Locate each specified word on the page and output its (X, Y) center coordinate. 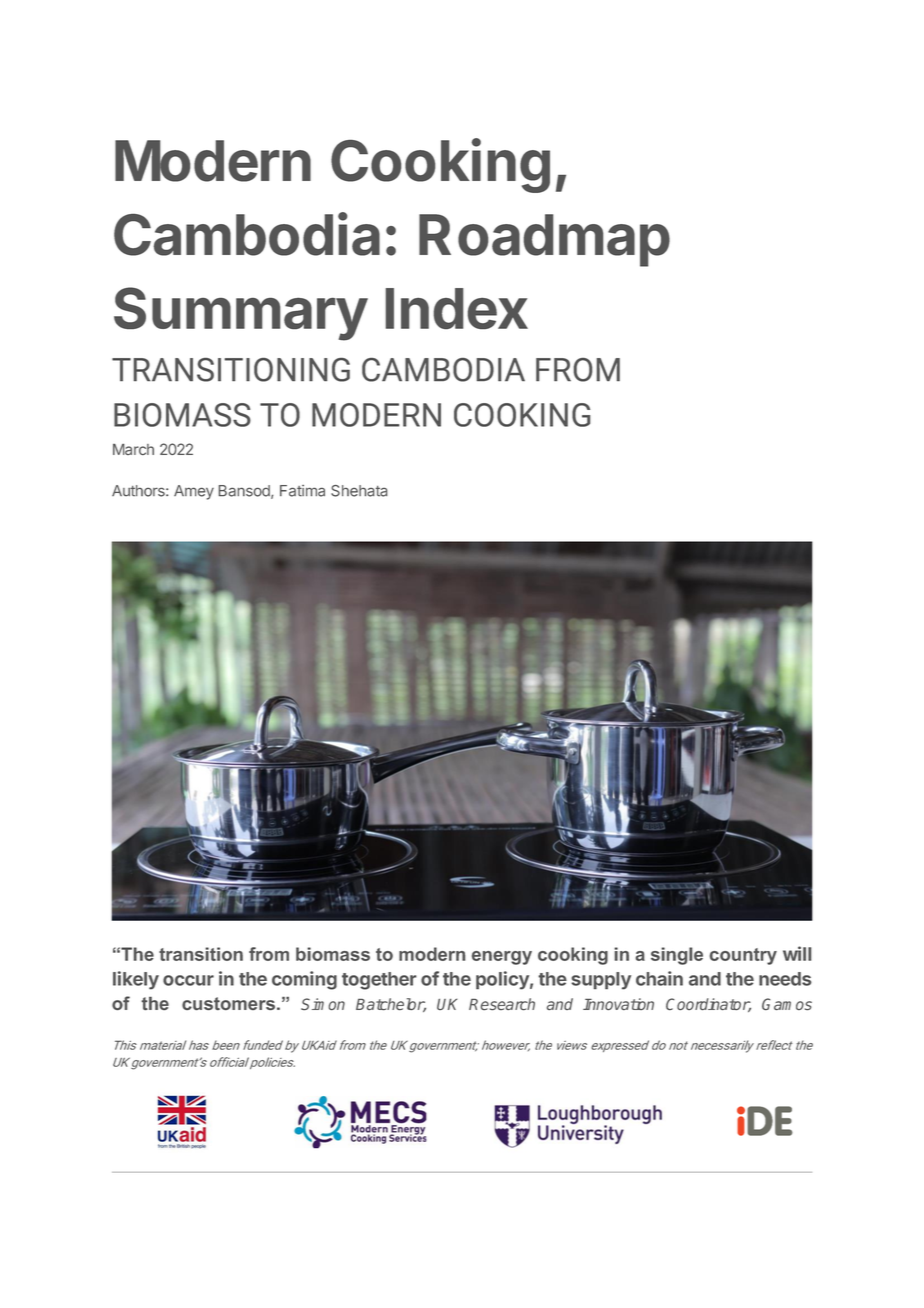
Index (457, 308)
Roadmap (544, 240)
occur (188, 980)
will (797, 953)
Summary (241, 314)
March (133, 449)
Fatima (302, 491)
